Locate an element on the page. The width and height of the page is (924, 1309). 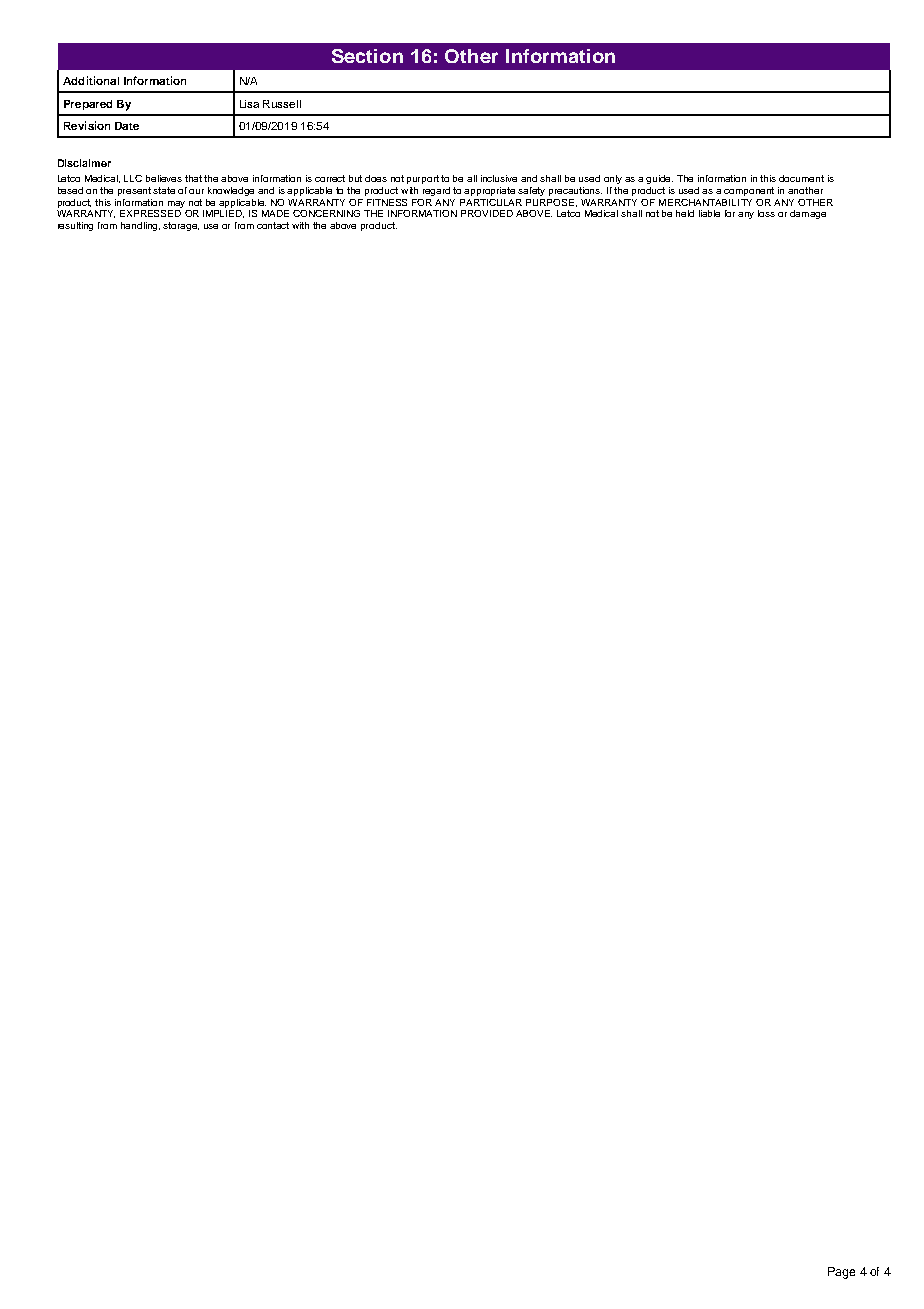
loss is located at coordinates (766, 213).
